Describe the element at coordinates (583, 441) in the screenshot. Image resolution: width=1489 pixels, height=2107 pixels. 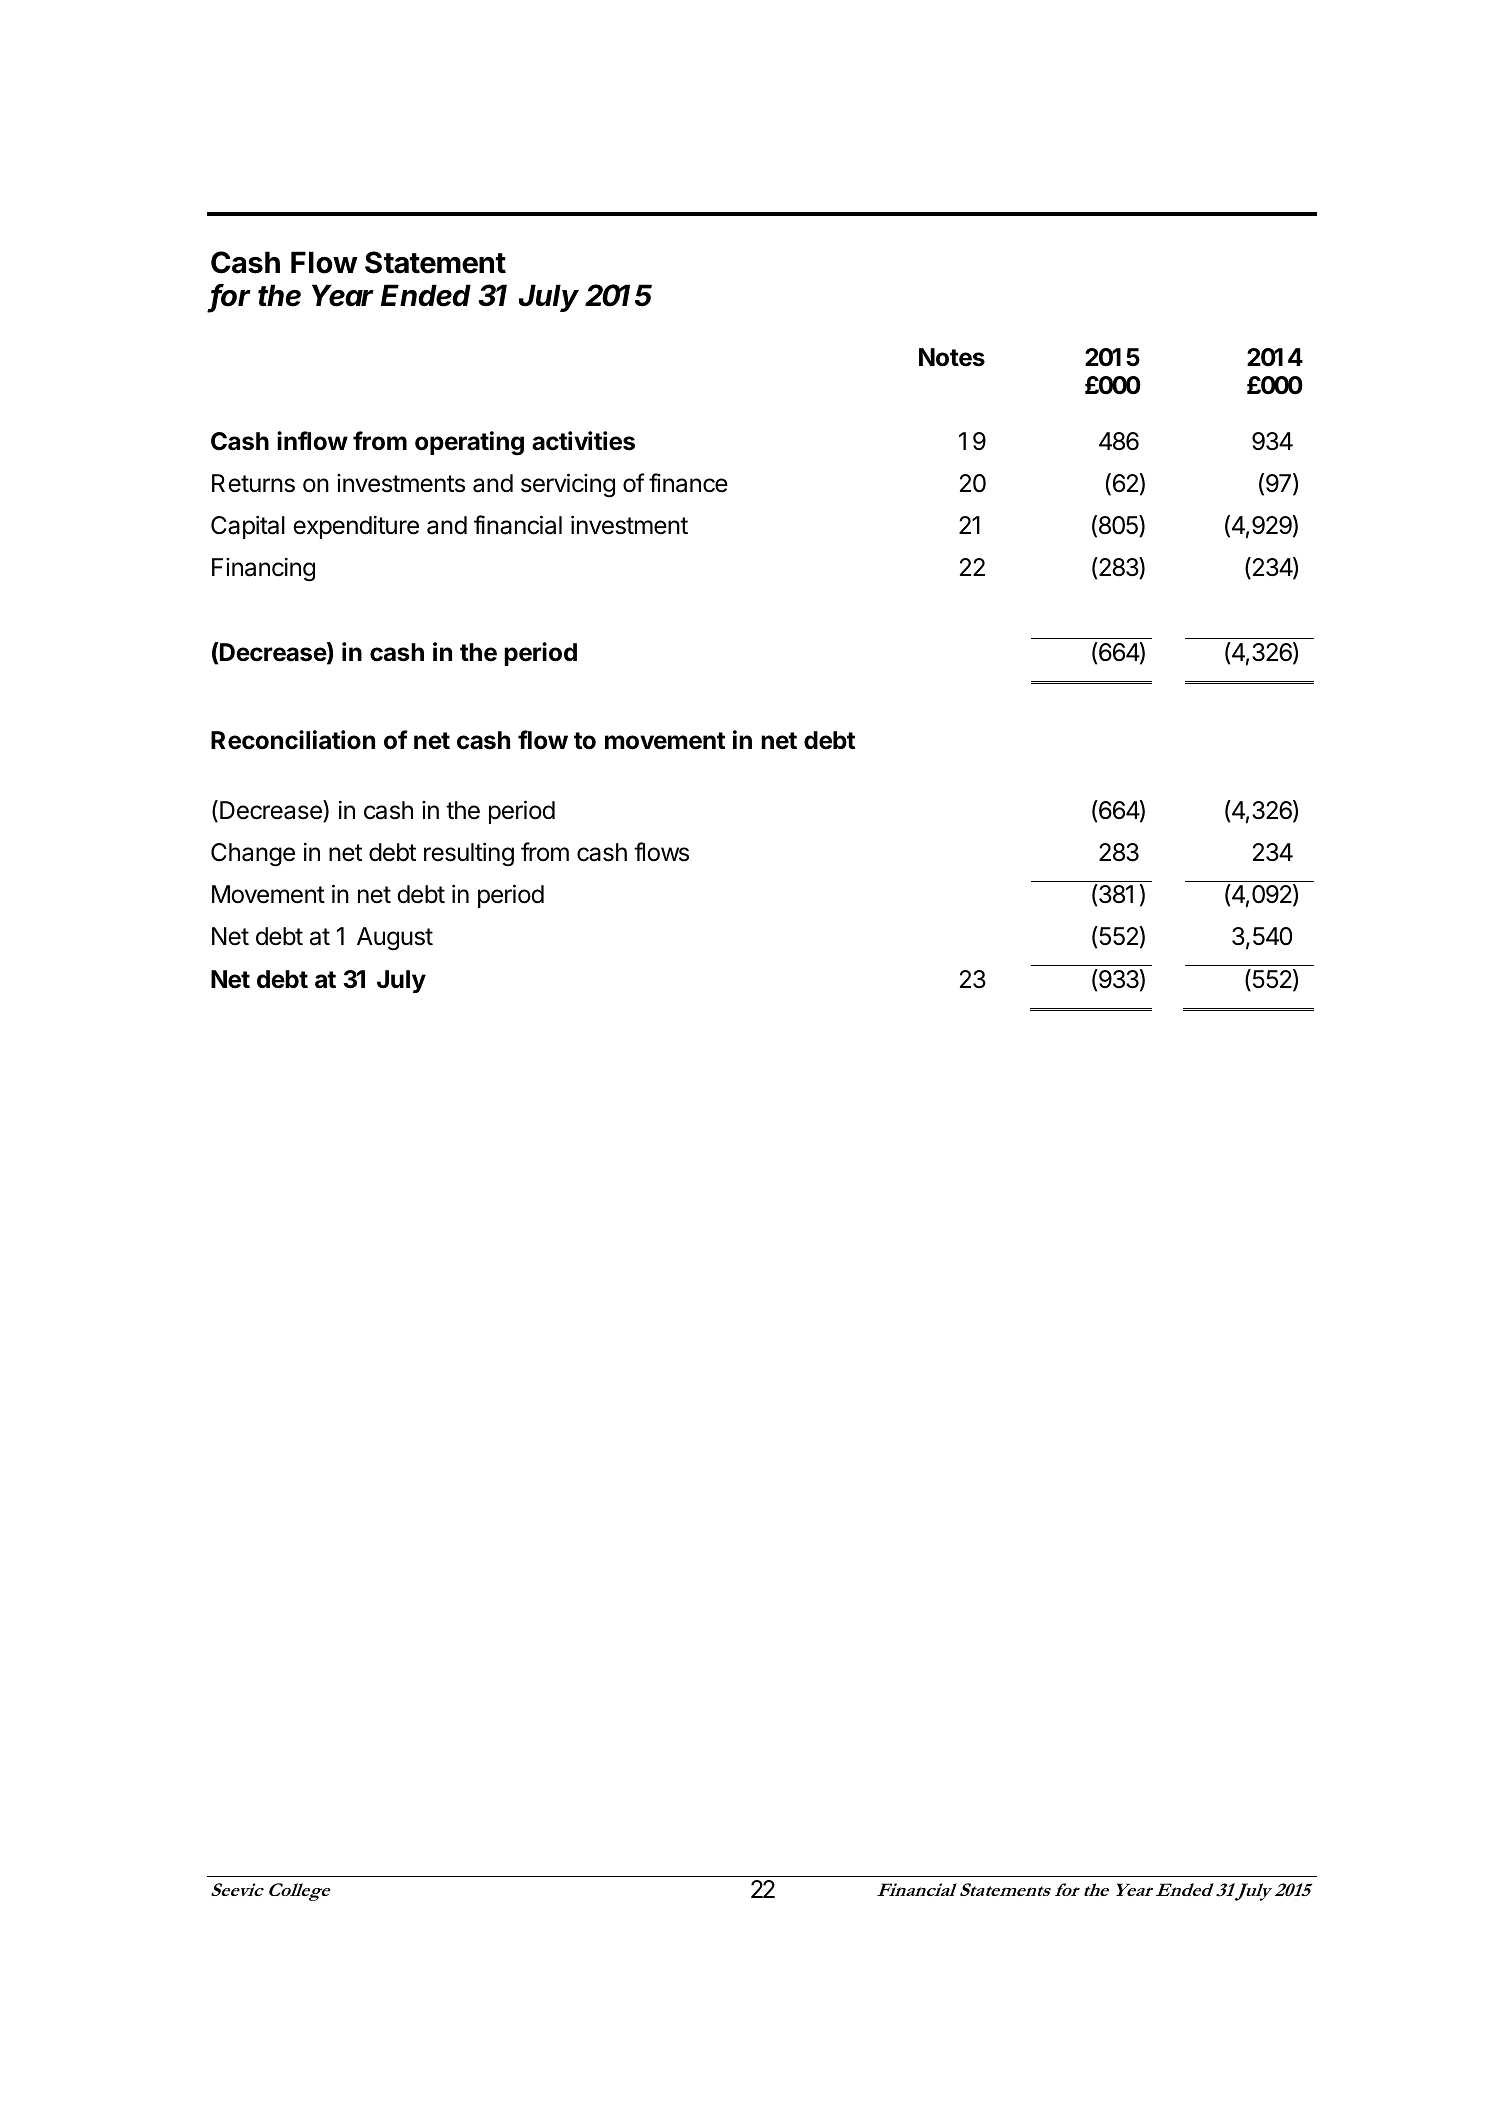
I see `activities` at that location.
